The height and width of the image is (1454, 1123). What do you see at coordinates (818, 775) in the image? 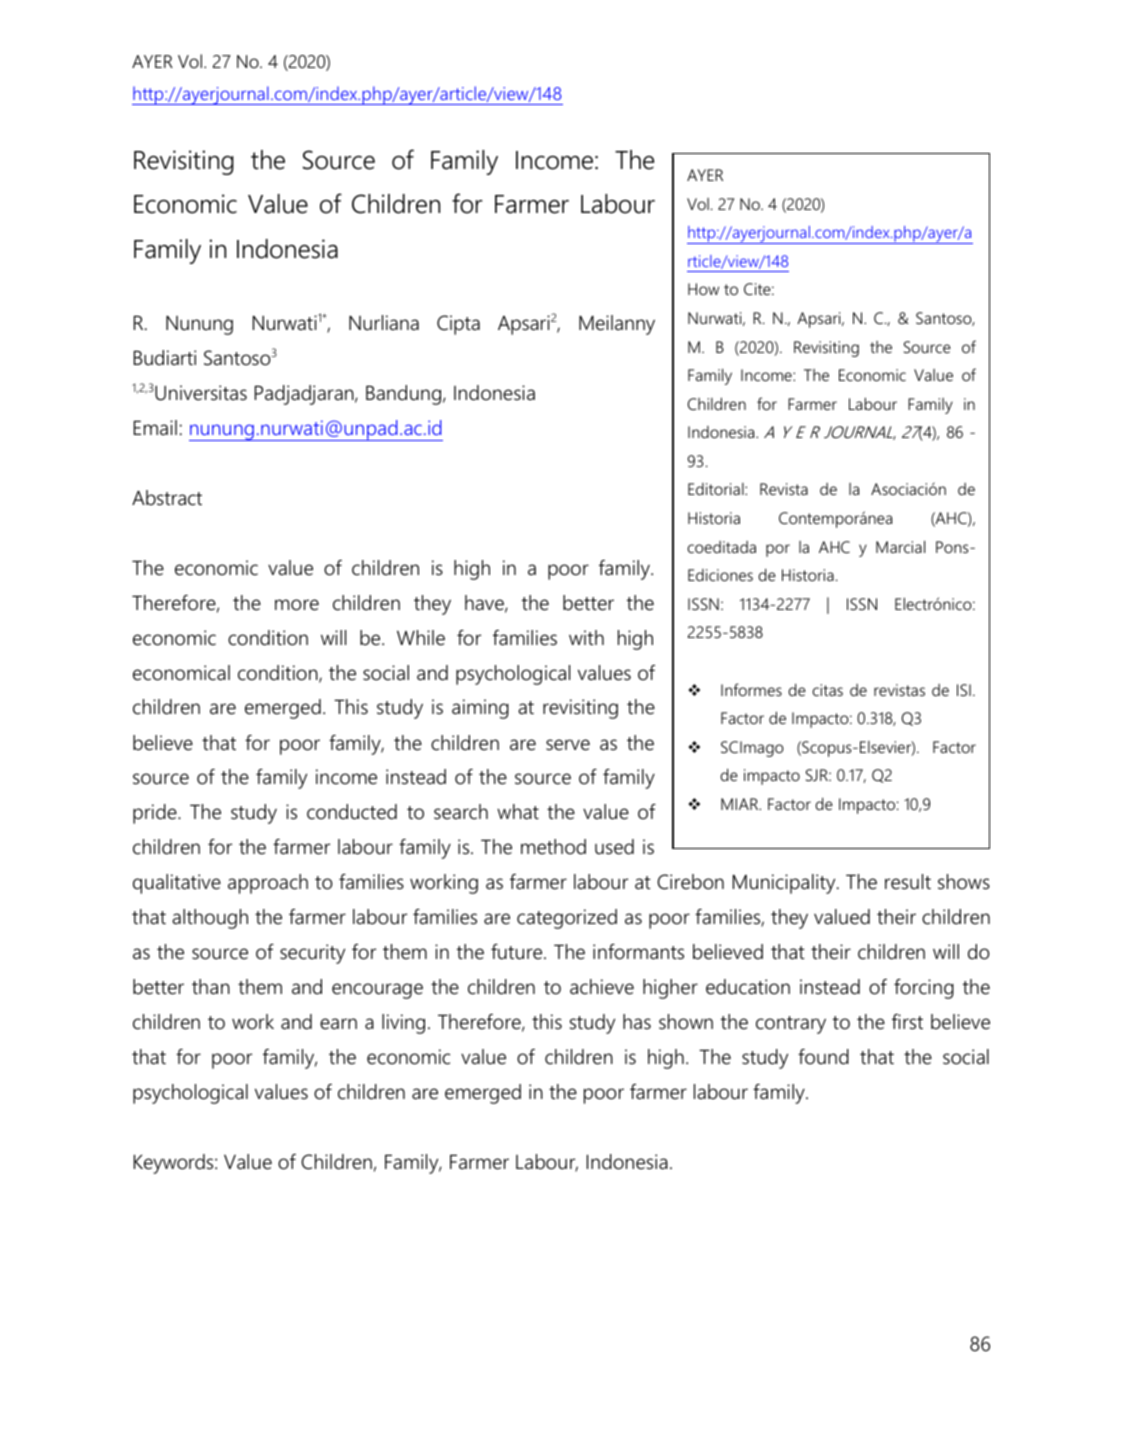
I see `SJR` at bounding box center [818, 775].
